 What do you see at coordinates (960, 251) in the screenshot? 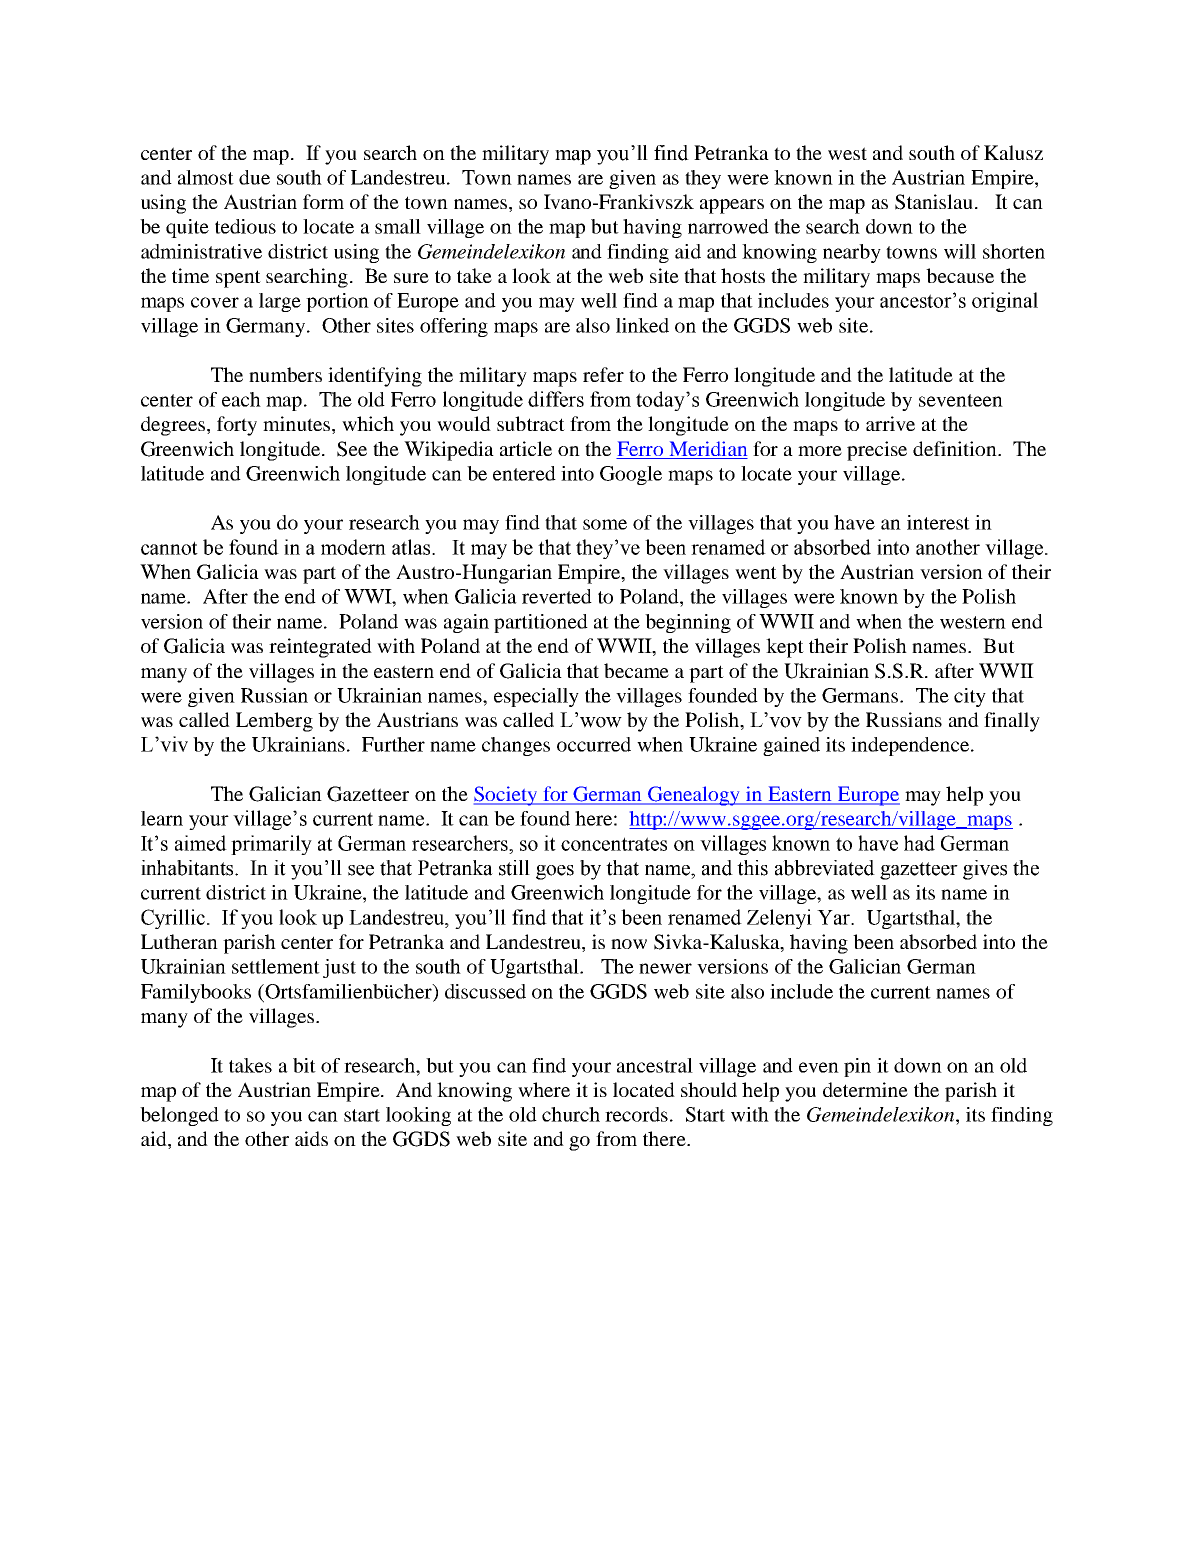
I see `will` at bounding box center [960, 251].
